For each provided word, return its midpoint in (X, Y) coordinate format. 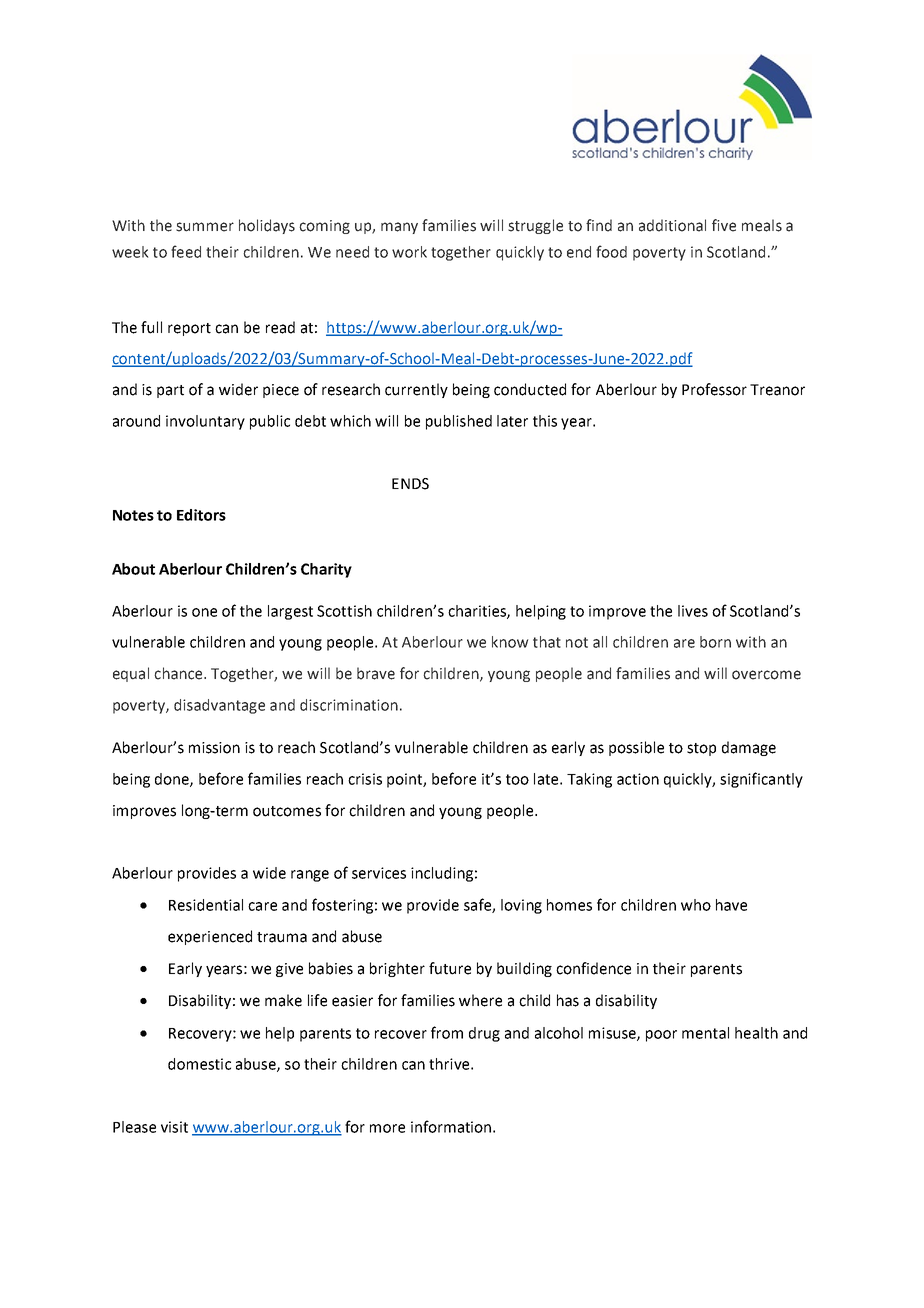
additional (672, 225)
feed (186, 251)
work (409, 252)
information (451, 1126)
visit (174, 1127)
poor (661, 1036)
